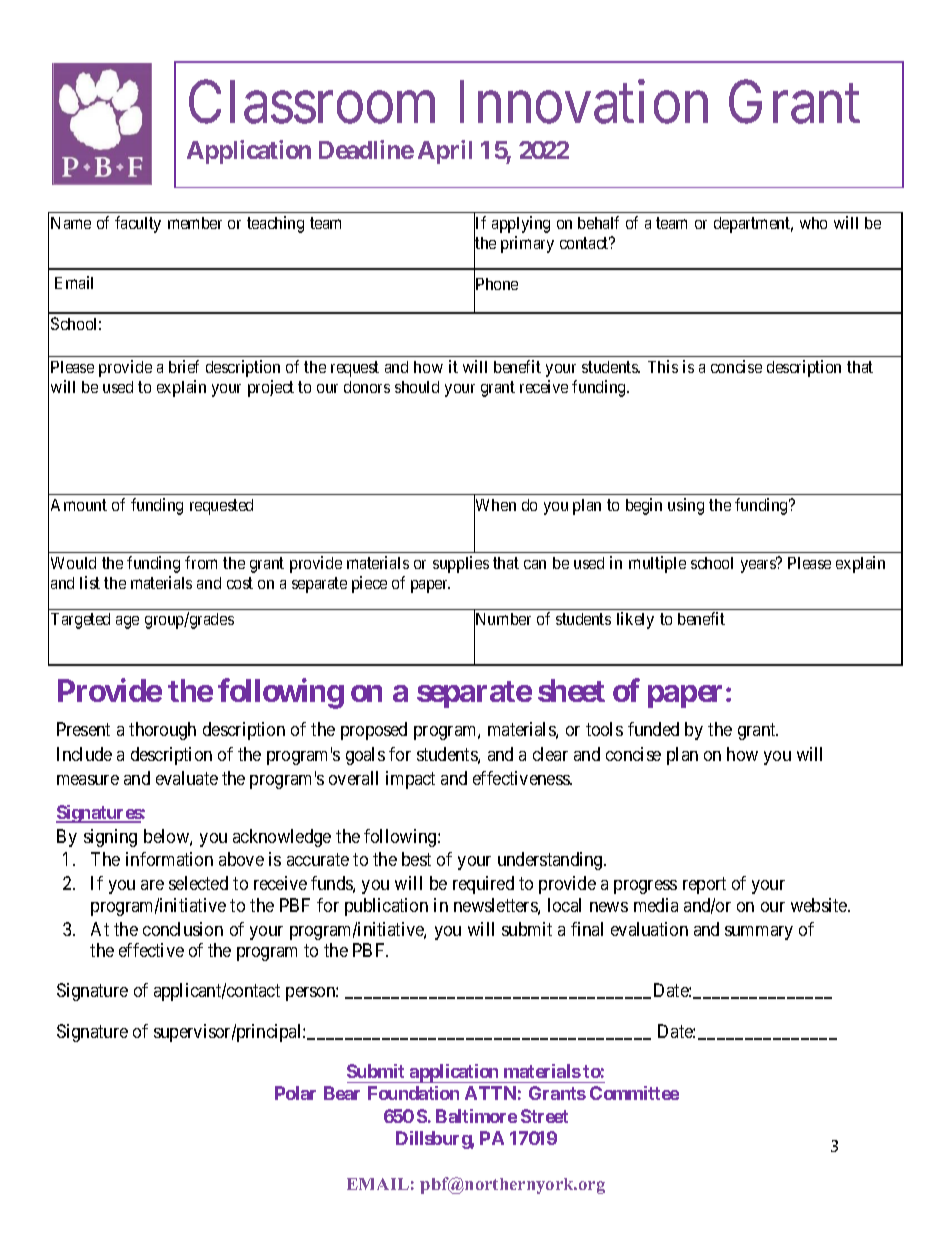  What do you see at coordinates (187, 778) in the screenshot?
I see `evaluate` at bounding box center [187, 778].
